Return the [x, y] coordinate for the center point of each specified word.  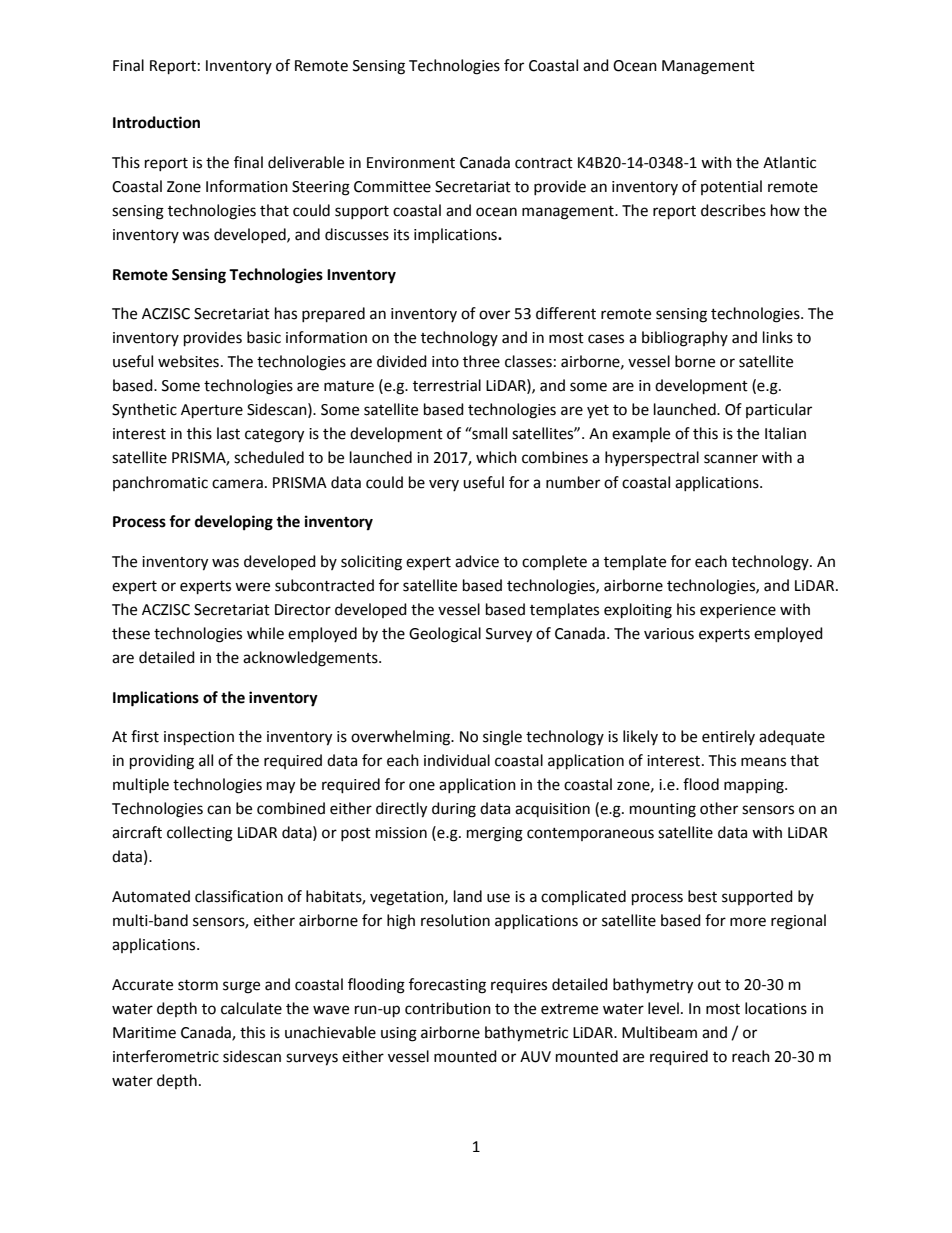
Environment [411, 163]
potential [731, 187]
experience [738, 611]
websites [188, 361]
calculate [251, 1008]
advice [477, 561]
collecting [200, 834]
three [481, 361]
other [719, 808]
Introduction [156, 122]
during [454, 810]
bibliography [685, 339]
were [252, 587]
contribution [448, 1008]
